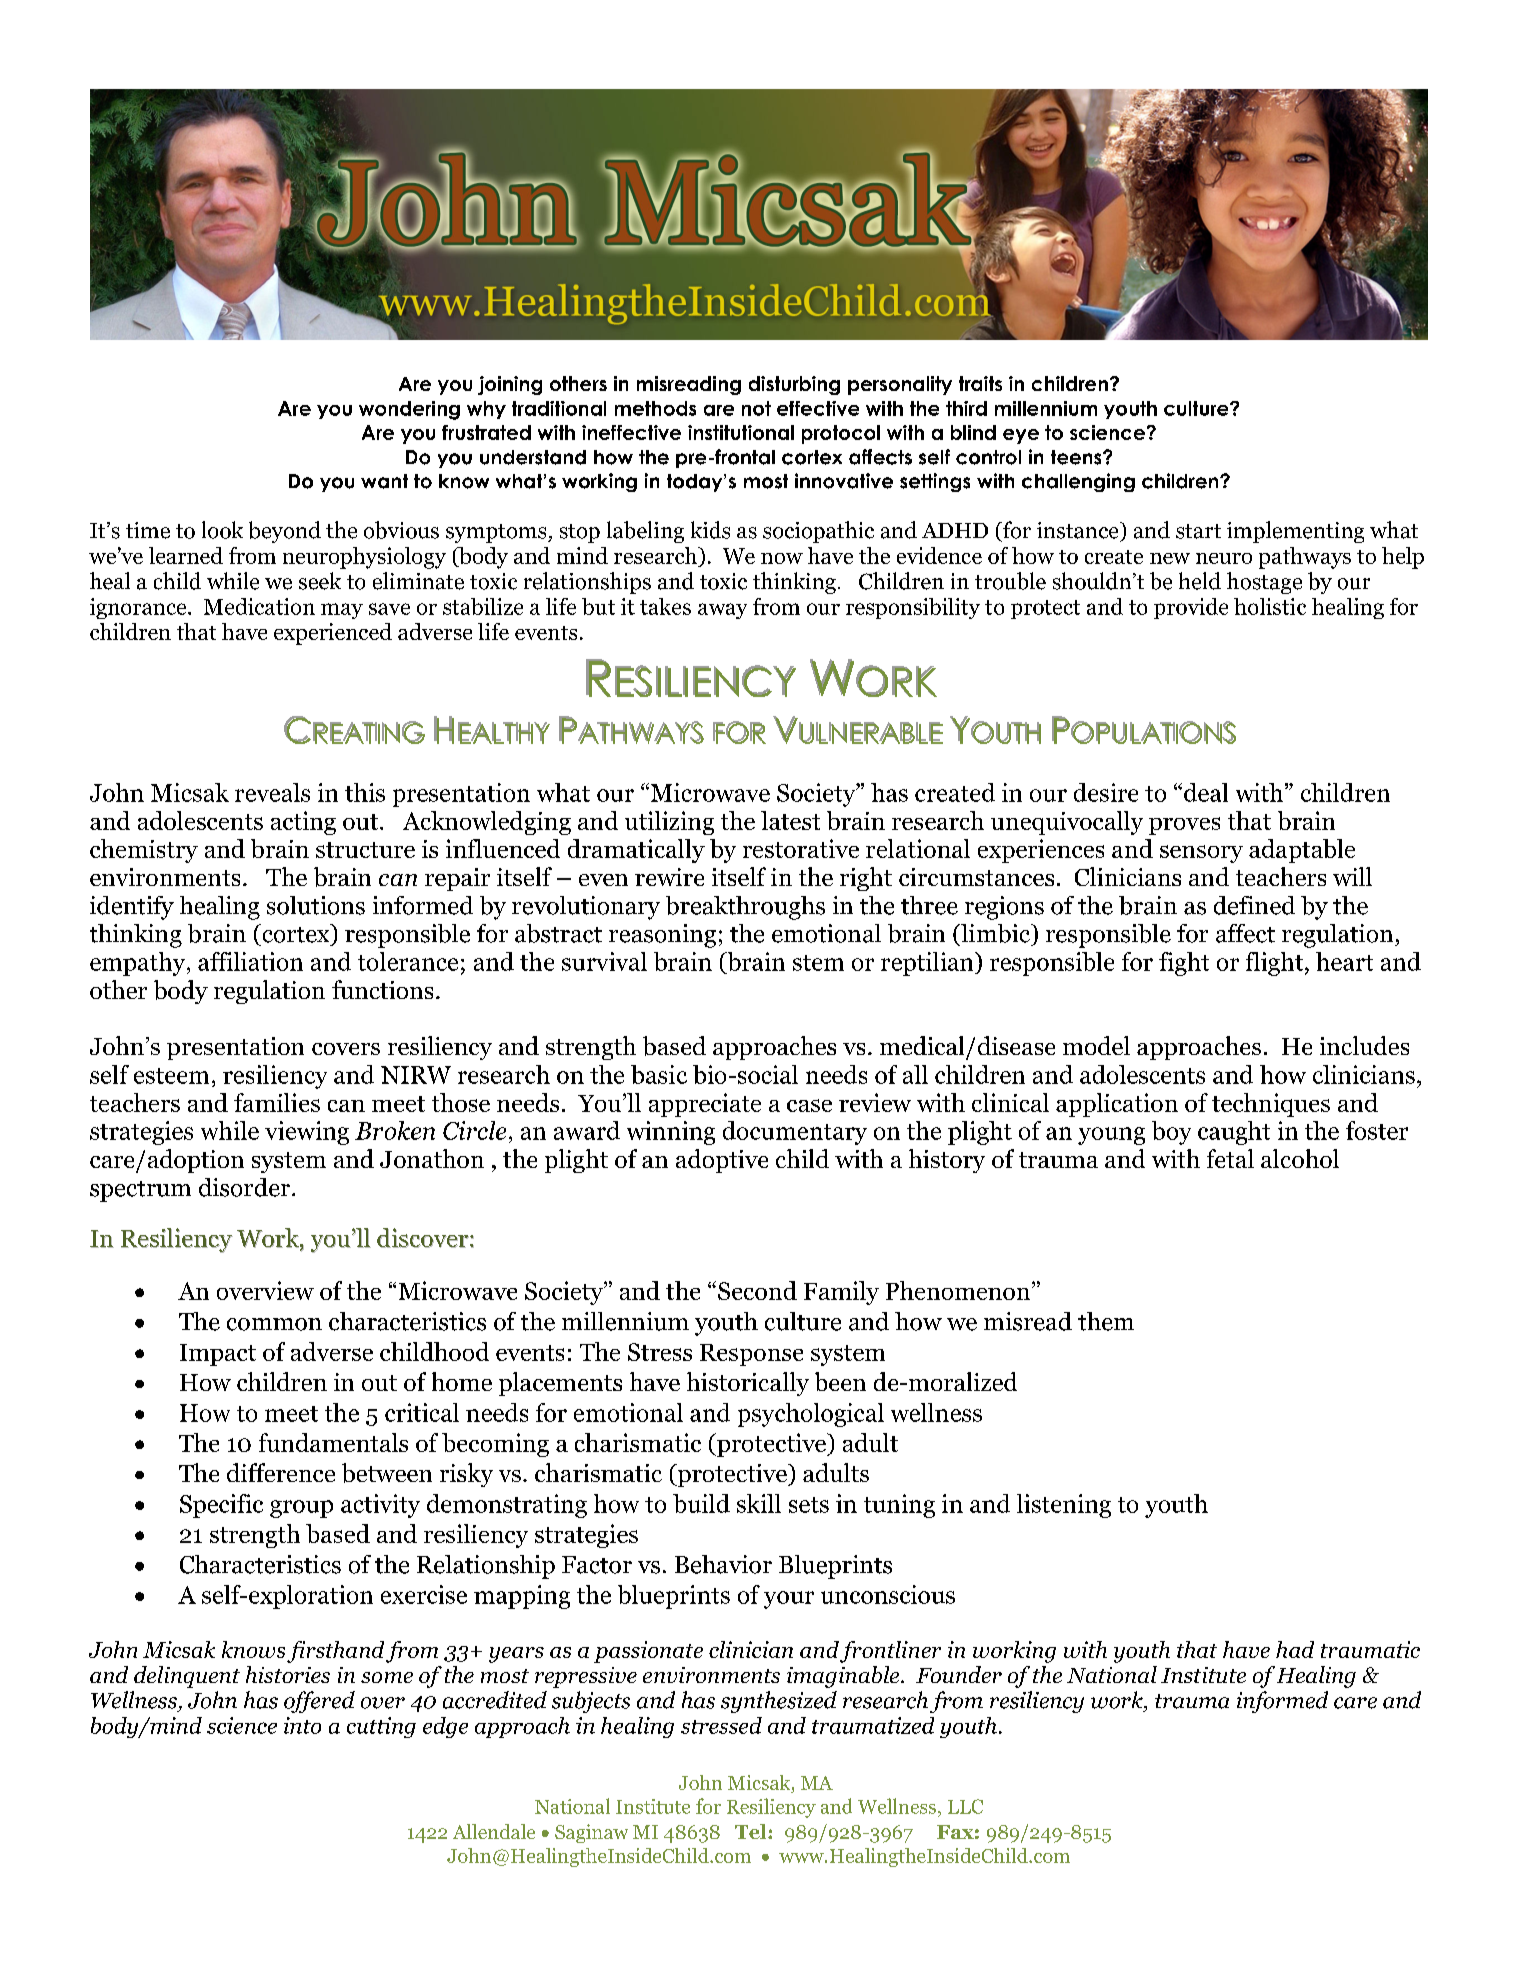 This page has height=1964, width=1518. What do you see at coordinates (1064, 1506) in the page?
I see `listening` at bounding box center [1064, 1506].
